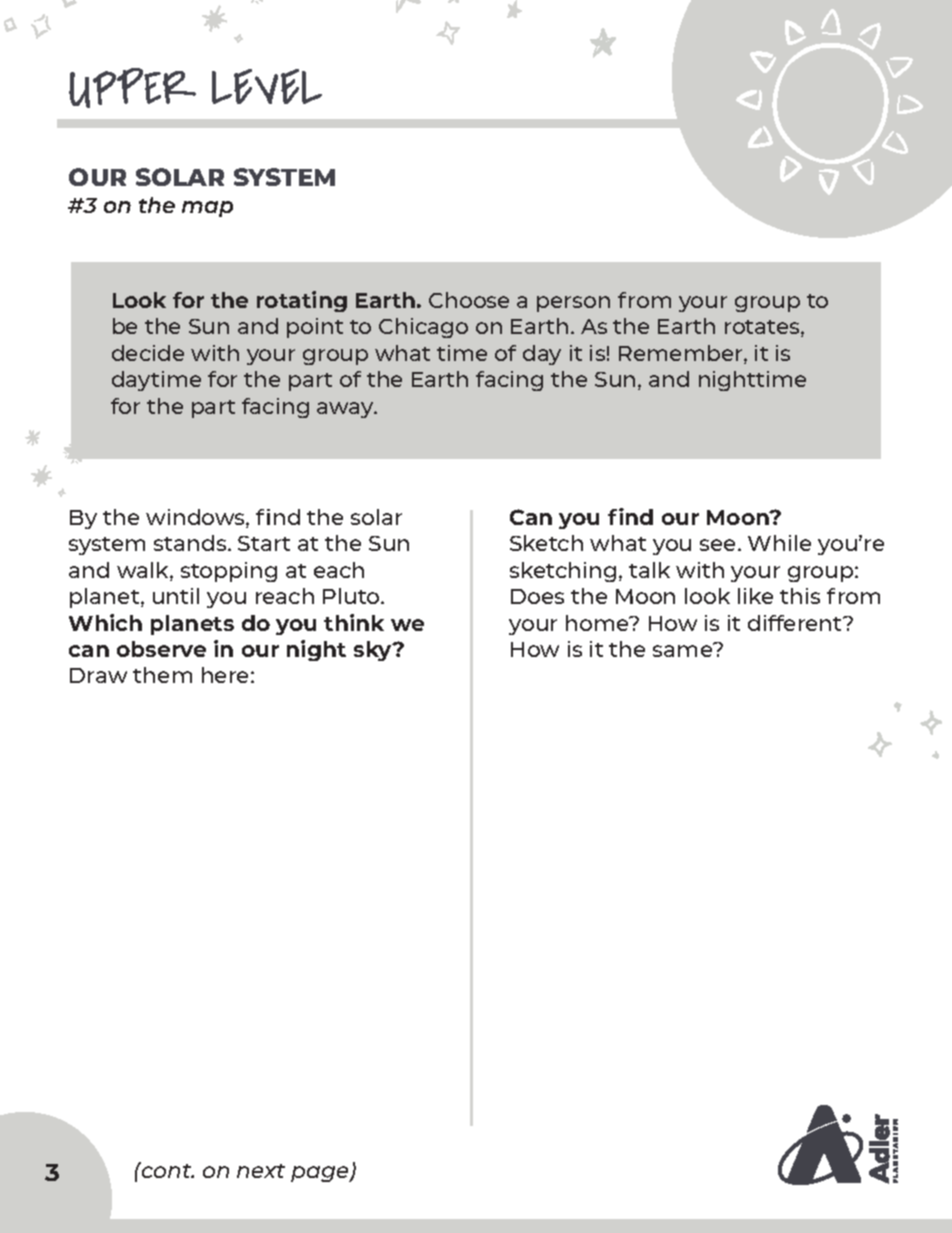  I want to click on next, so click(261, 1171).
